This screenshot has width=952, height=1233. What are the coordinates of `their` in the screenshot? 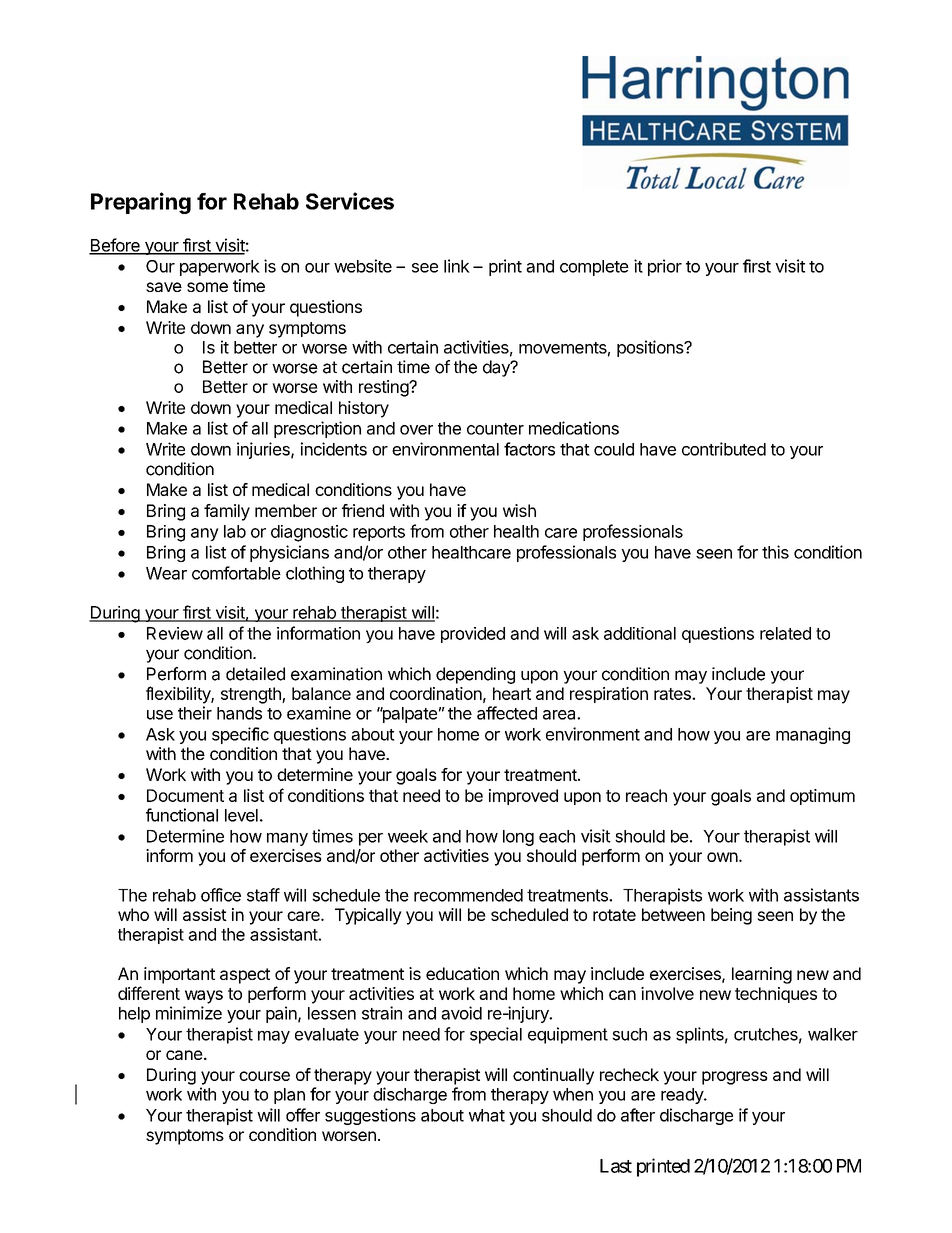 It's located at (195, 713).
